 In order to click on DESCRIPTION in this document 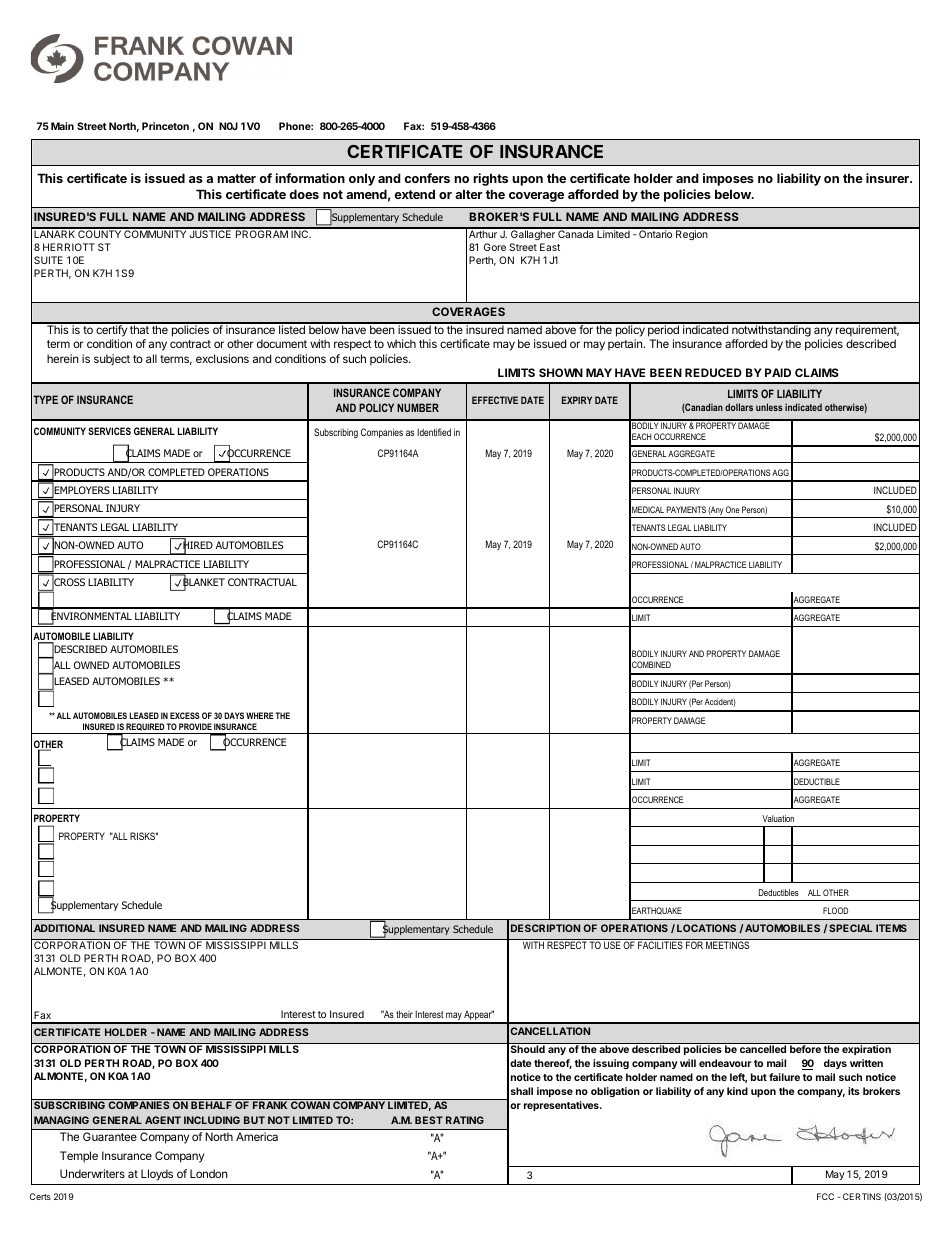, I will do `click(545, 928)`.
